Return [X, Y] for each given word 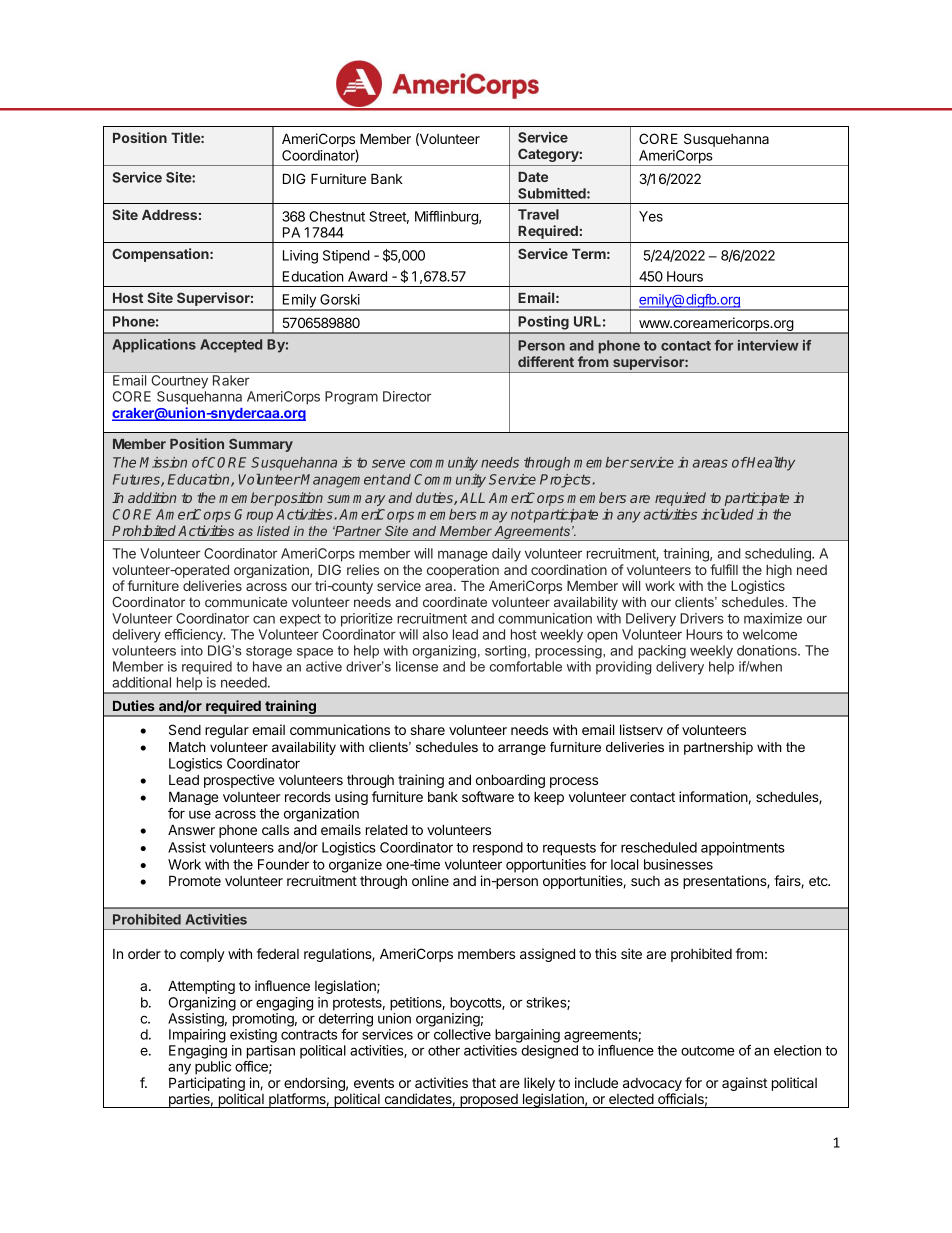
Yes [651, 216]
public [213, 1068]
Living [300, 257]
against [744, 1084]
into [192, 650]
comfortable [526, 666]
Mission [163, 462]
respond [498, 849]
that [484, 1083]
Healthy [770, 464]
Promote [195, 880]
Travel [538, 214]
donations [768, 650]
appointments [743, 849]
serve [388, 463]
